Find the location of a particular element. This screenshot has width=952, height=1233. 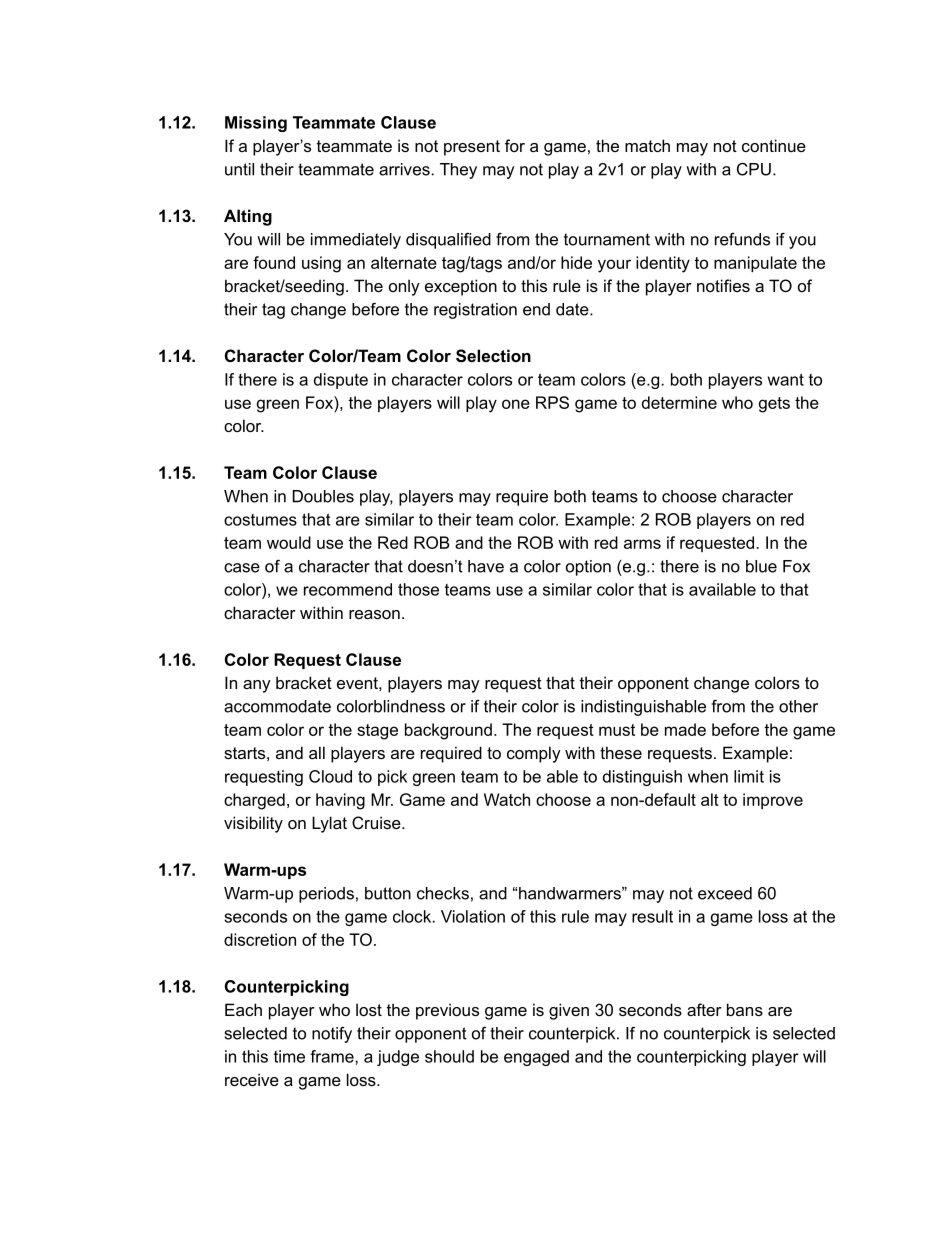

Selection is located at coordinates (493, 356).
